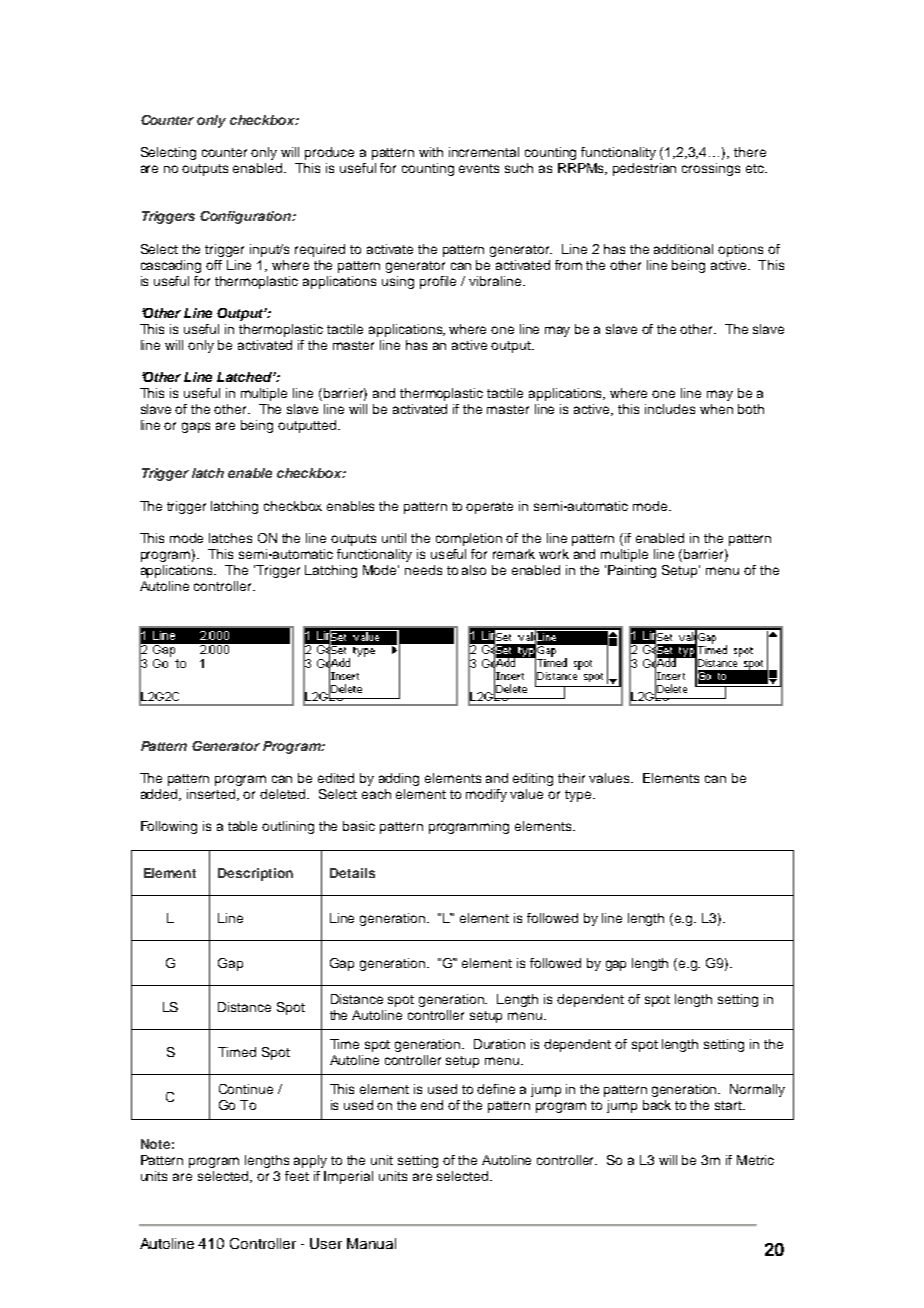  What do you see at coordinates (755, 1160) in the page?
I see `Metric` at bounding box center [755, 1160].
